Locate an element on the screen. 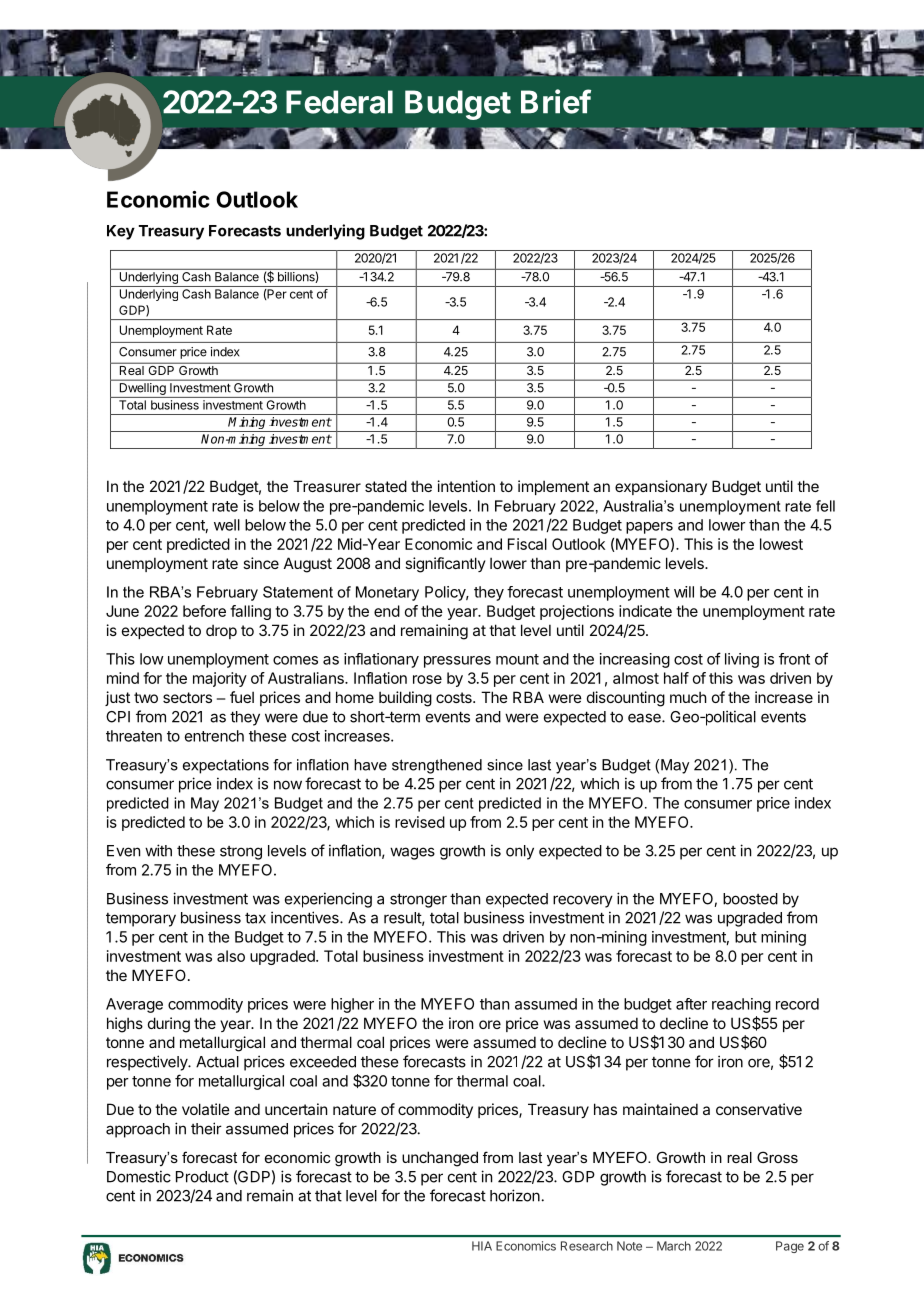  fell is located at coordinates (825, 506).
